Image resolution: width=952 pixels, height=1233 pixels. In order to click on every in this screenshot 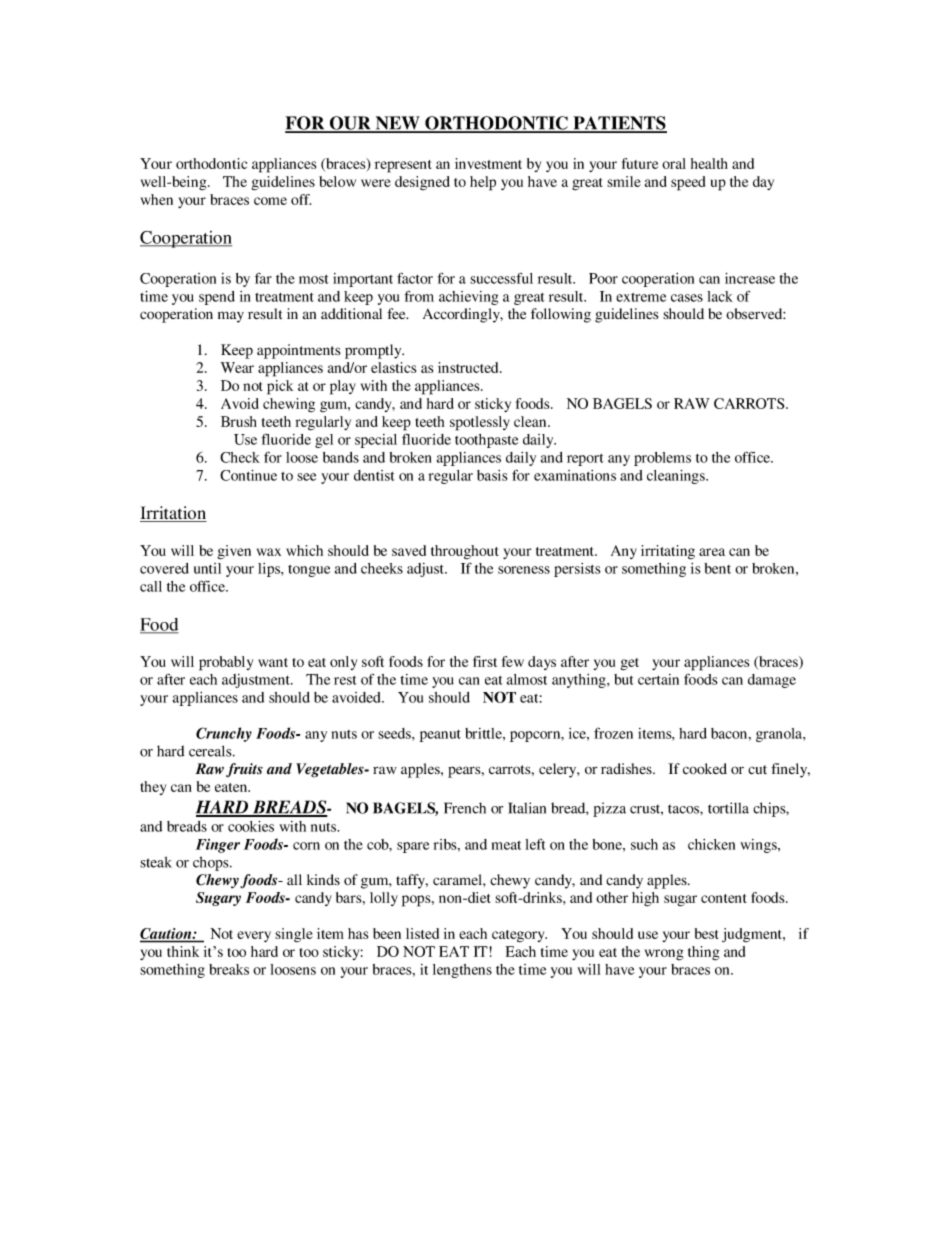, I will do `click(254, 936)`.
